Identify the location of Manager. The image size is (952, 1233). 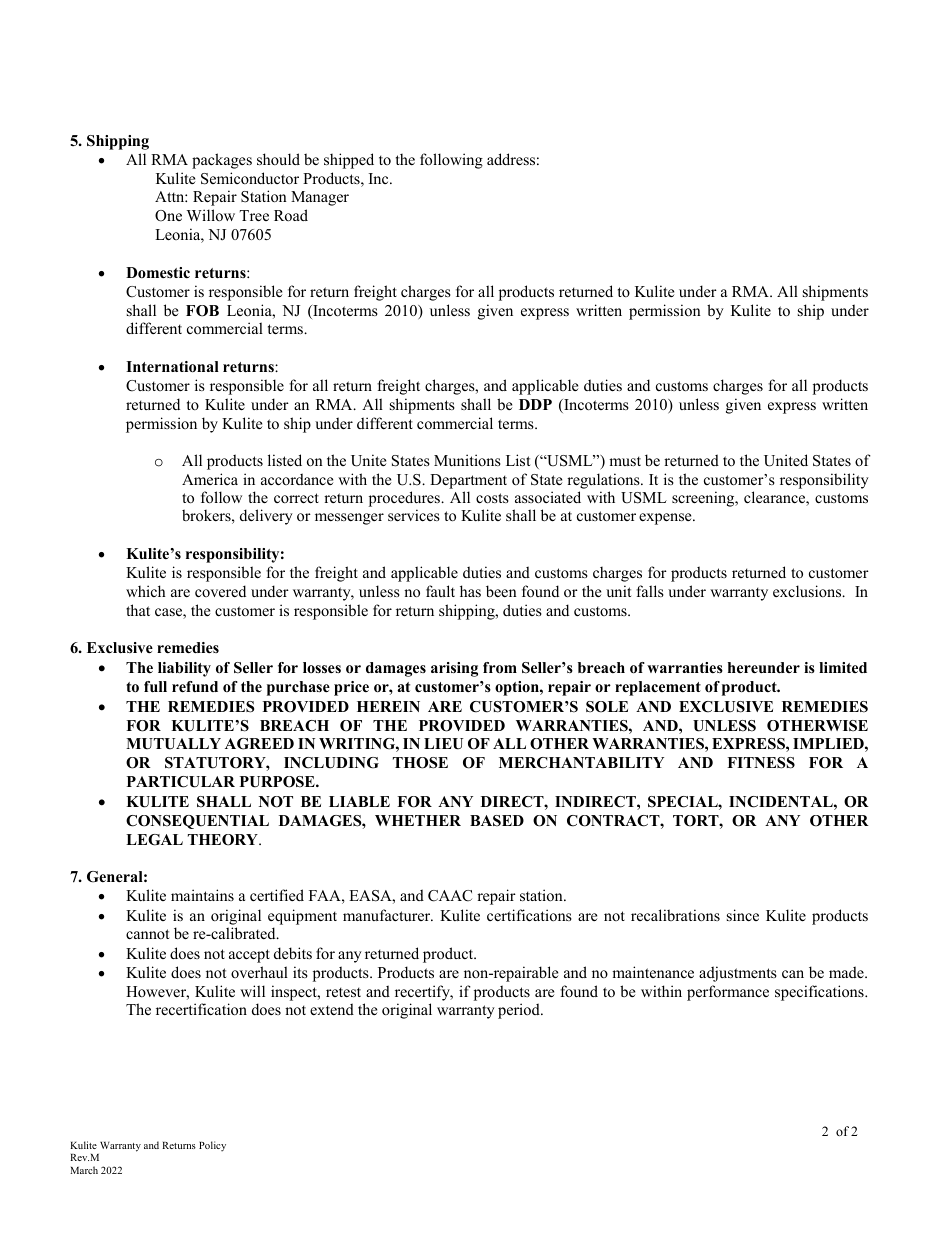
(320, 198).
